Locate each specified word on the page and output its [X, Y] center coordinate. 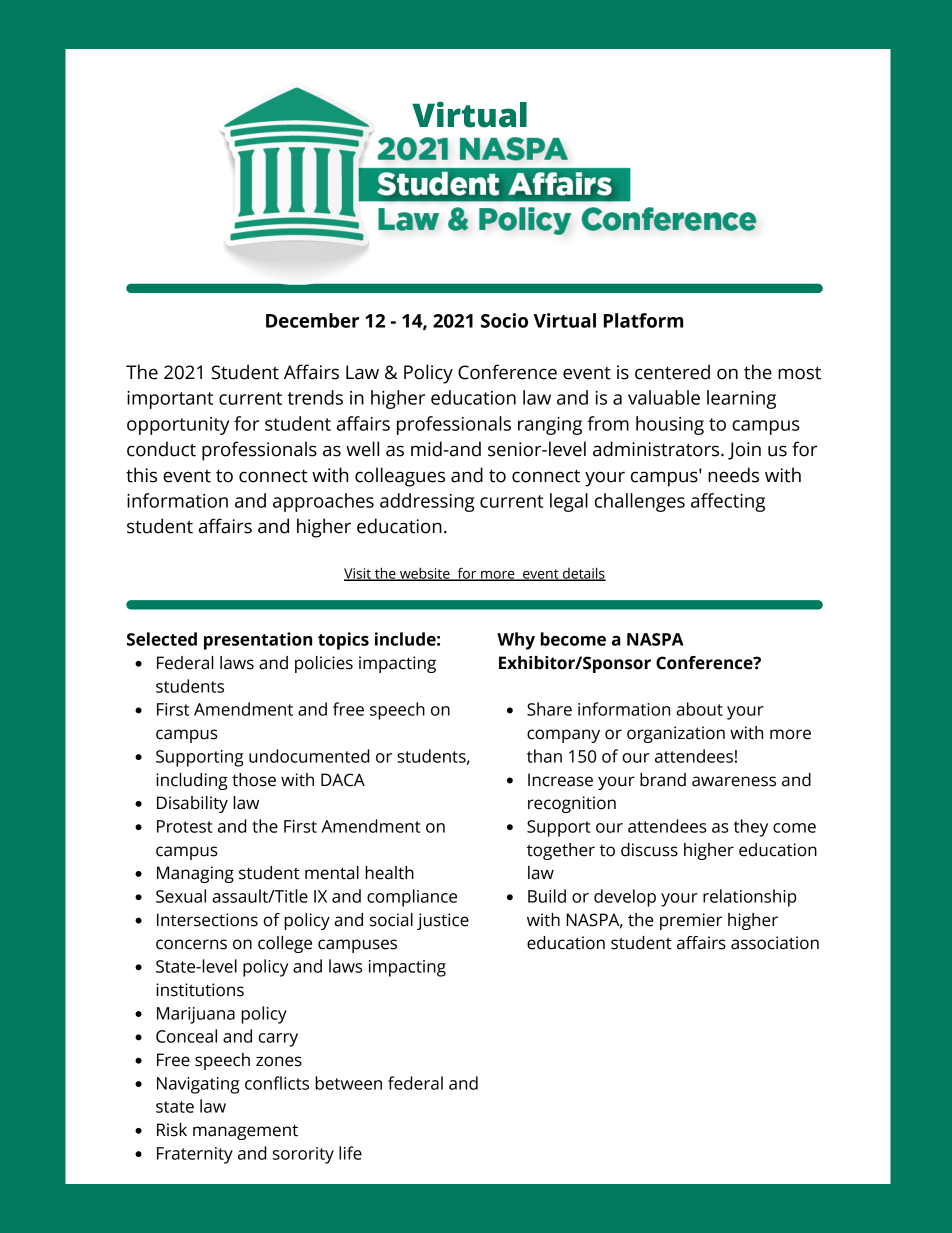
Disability [192, 804]
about [699, 709]
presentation [258, 641]
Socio [504, 320]
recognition [572, 804]
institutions [200, 990]
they [751, 828]
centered [672, 372]
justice [443, 921]
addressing [427, 502]
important [170, 400]
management [245, 1132]
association [775, 943]
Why [516, 641]
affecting [728, 502]
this [141, 475]
